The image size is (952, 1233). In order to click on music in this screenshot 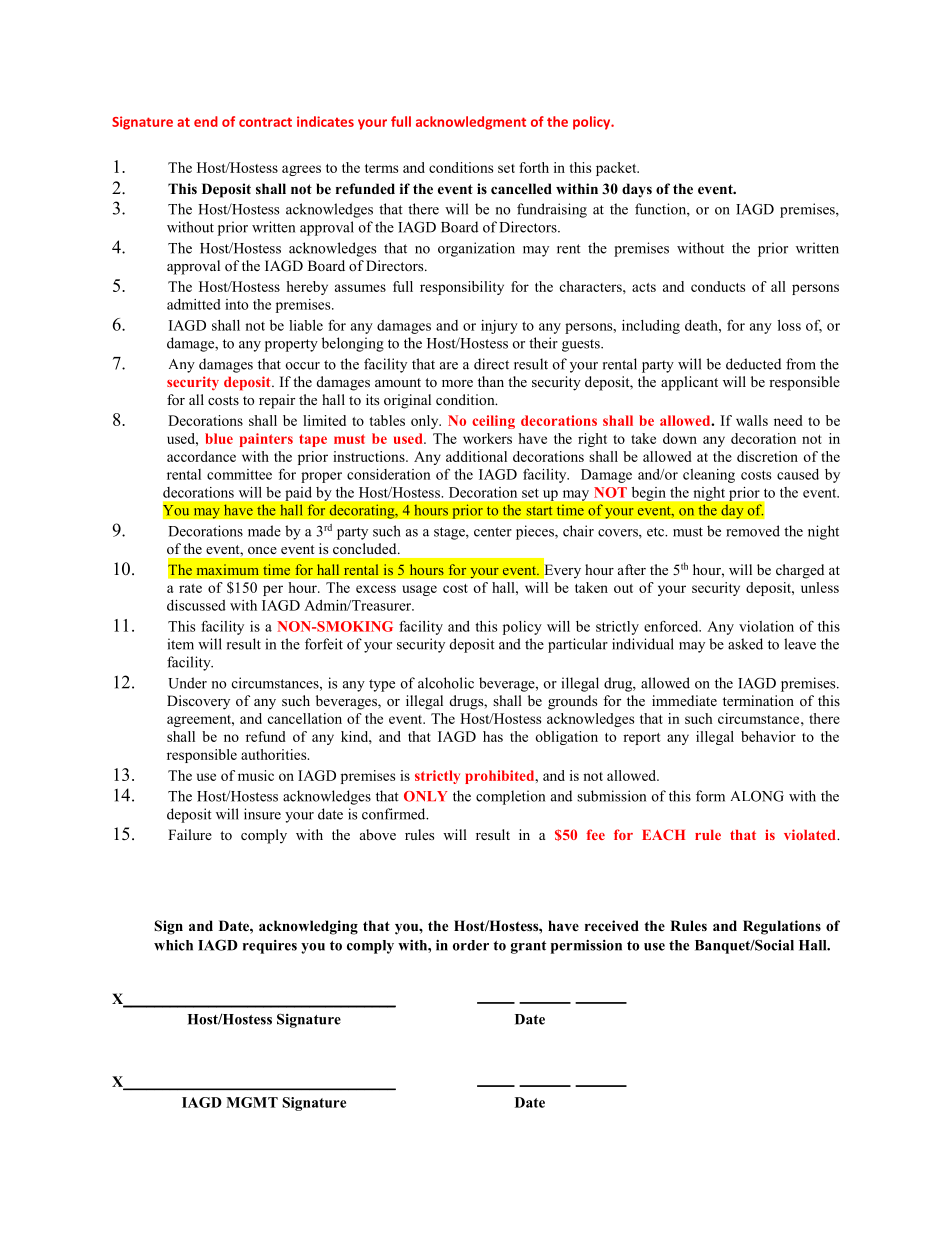, I will do `click(256, 775)`.
